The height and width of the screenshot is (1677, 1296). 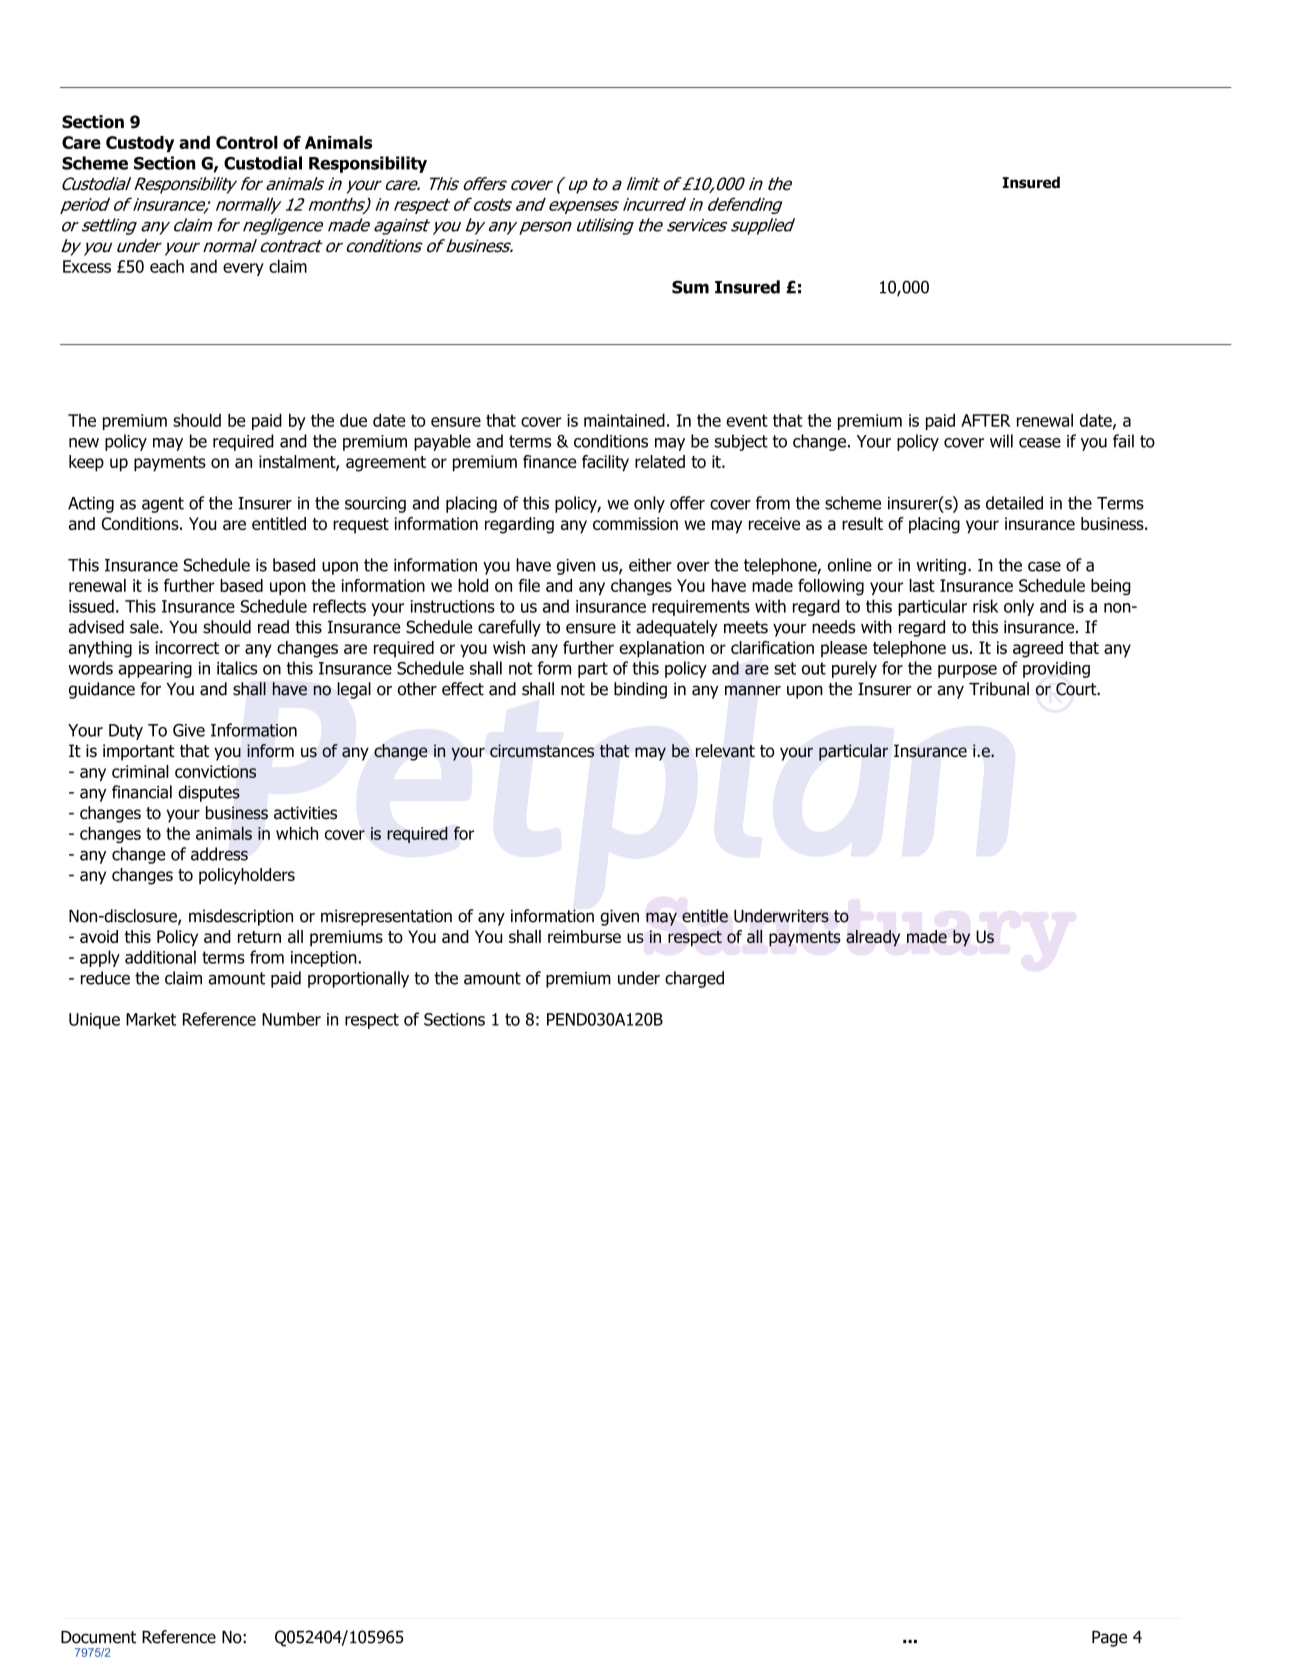 What do you see at coordinates (690, 287) in the screenshot?
I see `Sum` at bounding box center [690, 287].
